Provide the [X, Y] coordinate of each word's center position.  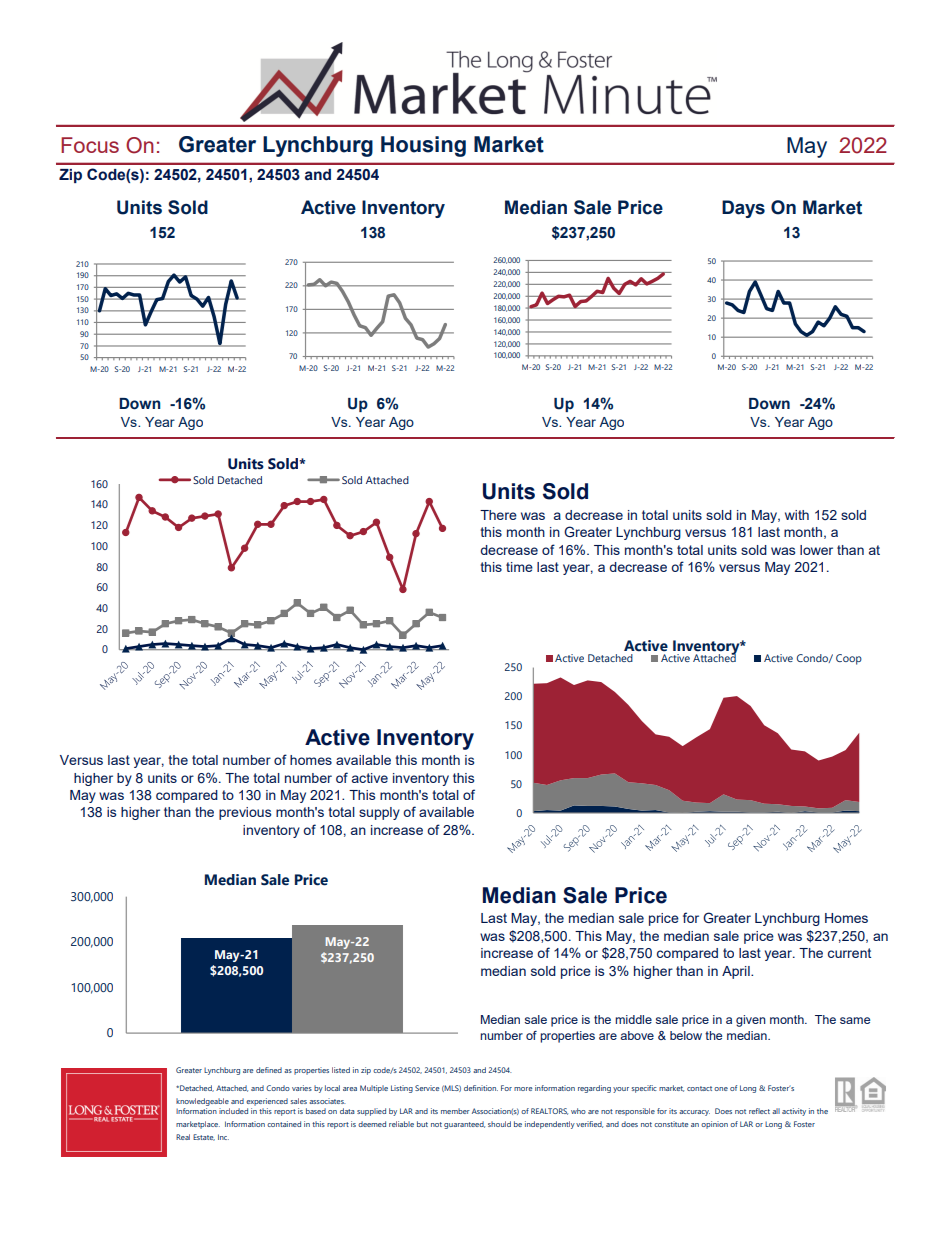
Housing [423, 146]
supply [379, 813]
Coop [849, 659]
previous [245, 813]
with [797, 515]
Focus [90, 145]
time [519, 567]
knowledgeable [202, 1102]
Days [743, 209]
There [498, 515]
